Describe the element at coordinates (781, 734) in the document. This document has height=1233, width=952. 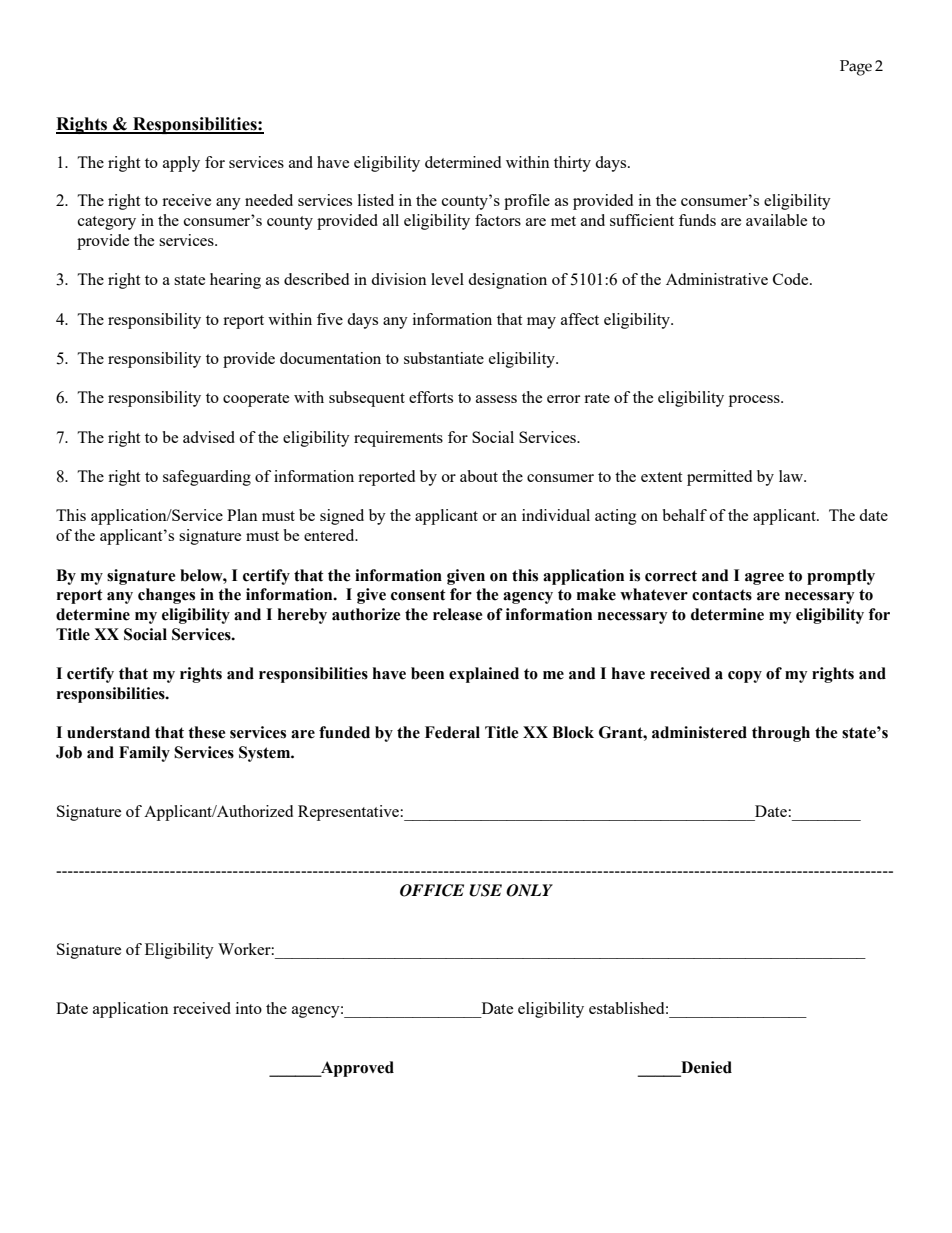
I see `through` at that location.
